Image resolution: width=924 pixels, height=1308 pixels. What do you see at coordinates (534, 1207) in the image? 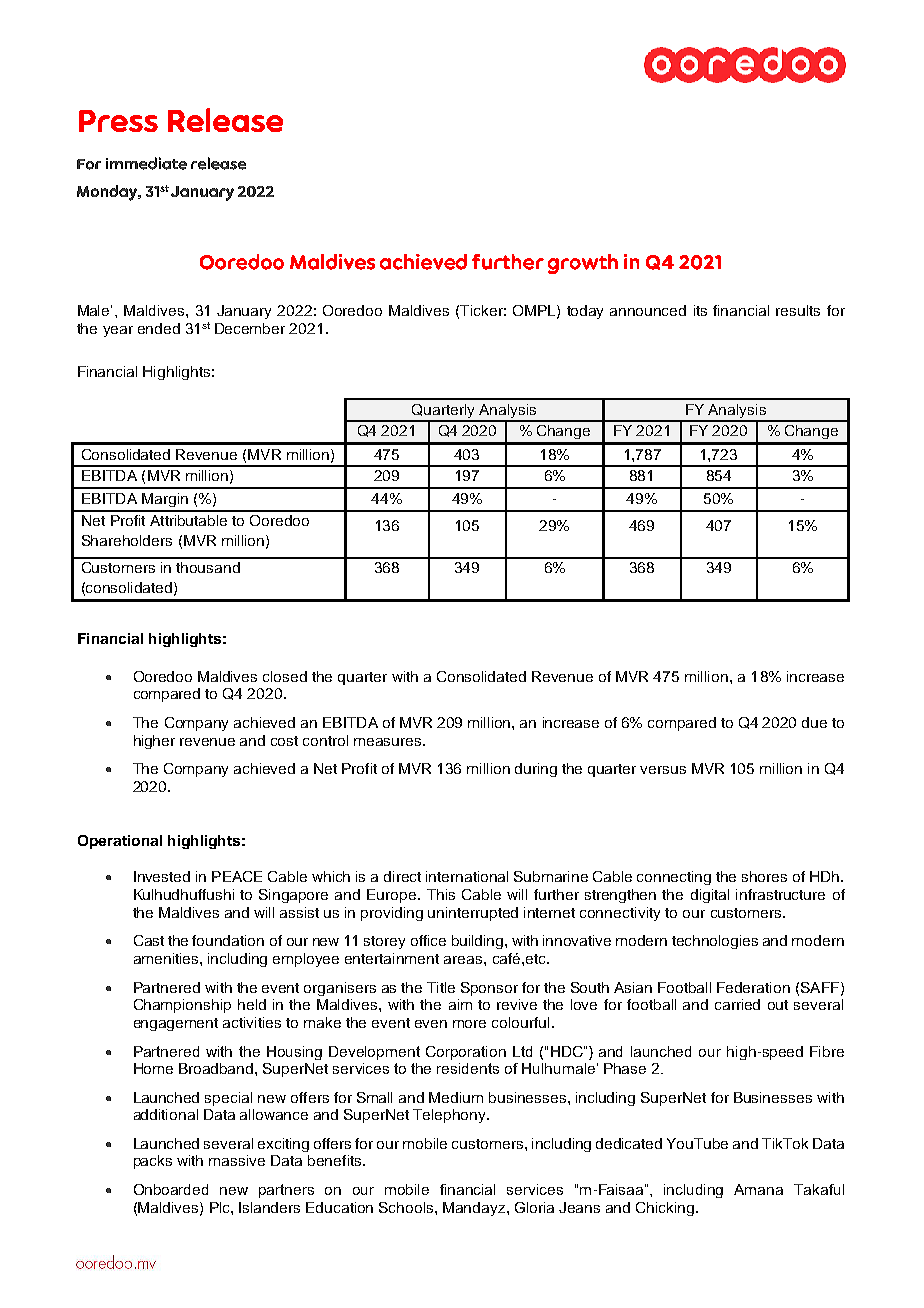
I see `Gloria` at bounding box center [534, 1207].
